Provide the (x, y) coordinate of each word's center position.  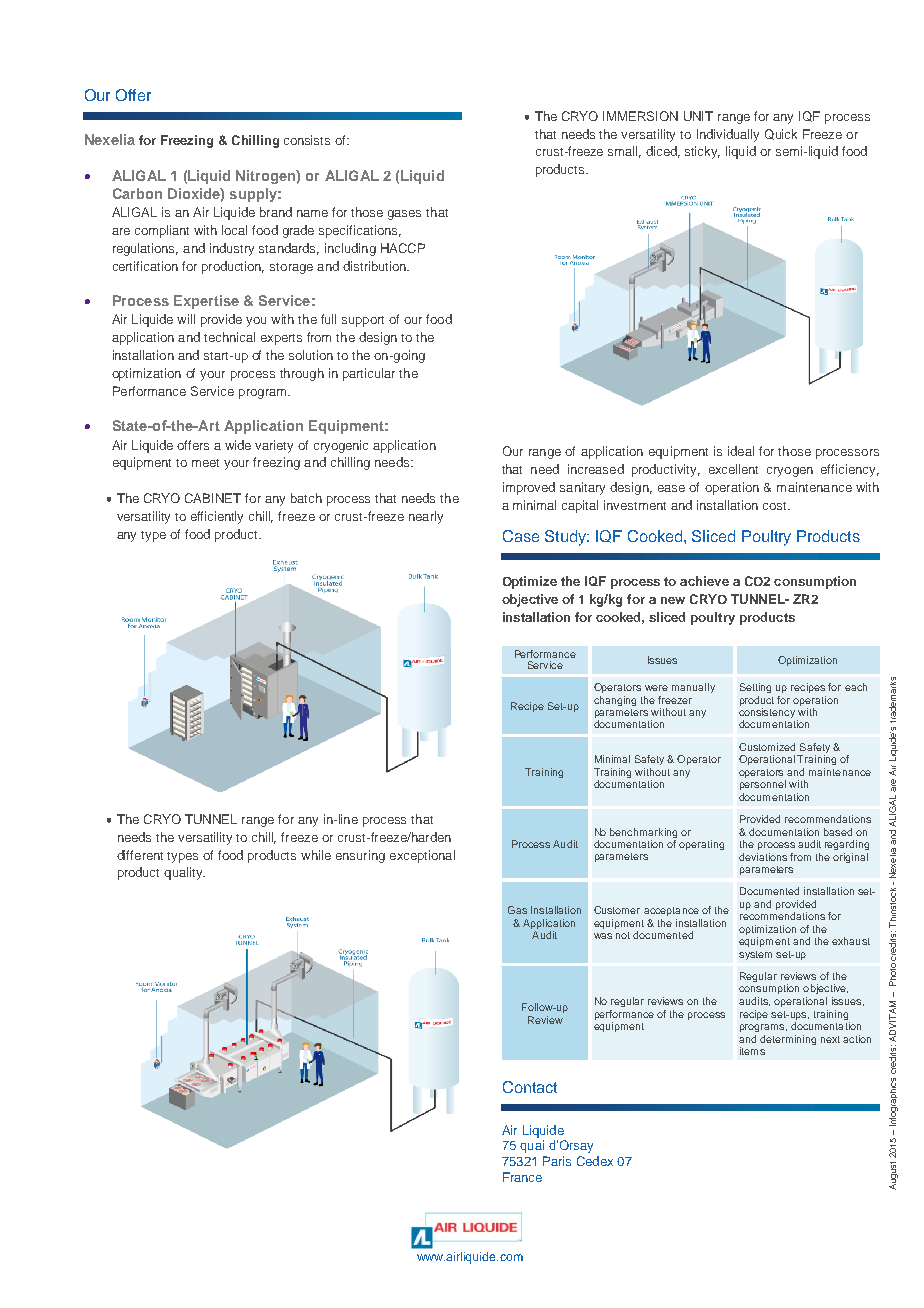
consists (307, 140)
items (752, 1051)
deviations (763, 857)
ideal (741, 451)
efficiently (217, 517)
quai (532, 1146)
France (522, 1177)
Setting (755, 688)
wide (238, 445)
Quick (781, 134)
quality (184, 873)
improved (529, 488)
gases (404, 215)
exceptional (422, 856)
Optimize (530, 582)
